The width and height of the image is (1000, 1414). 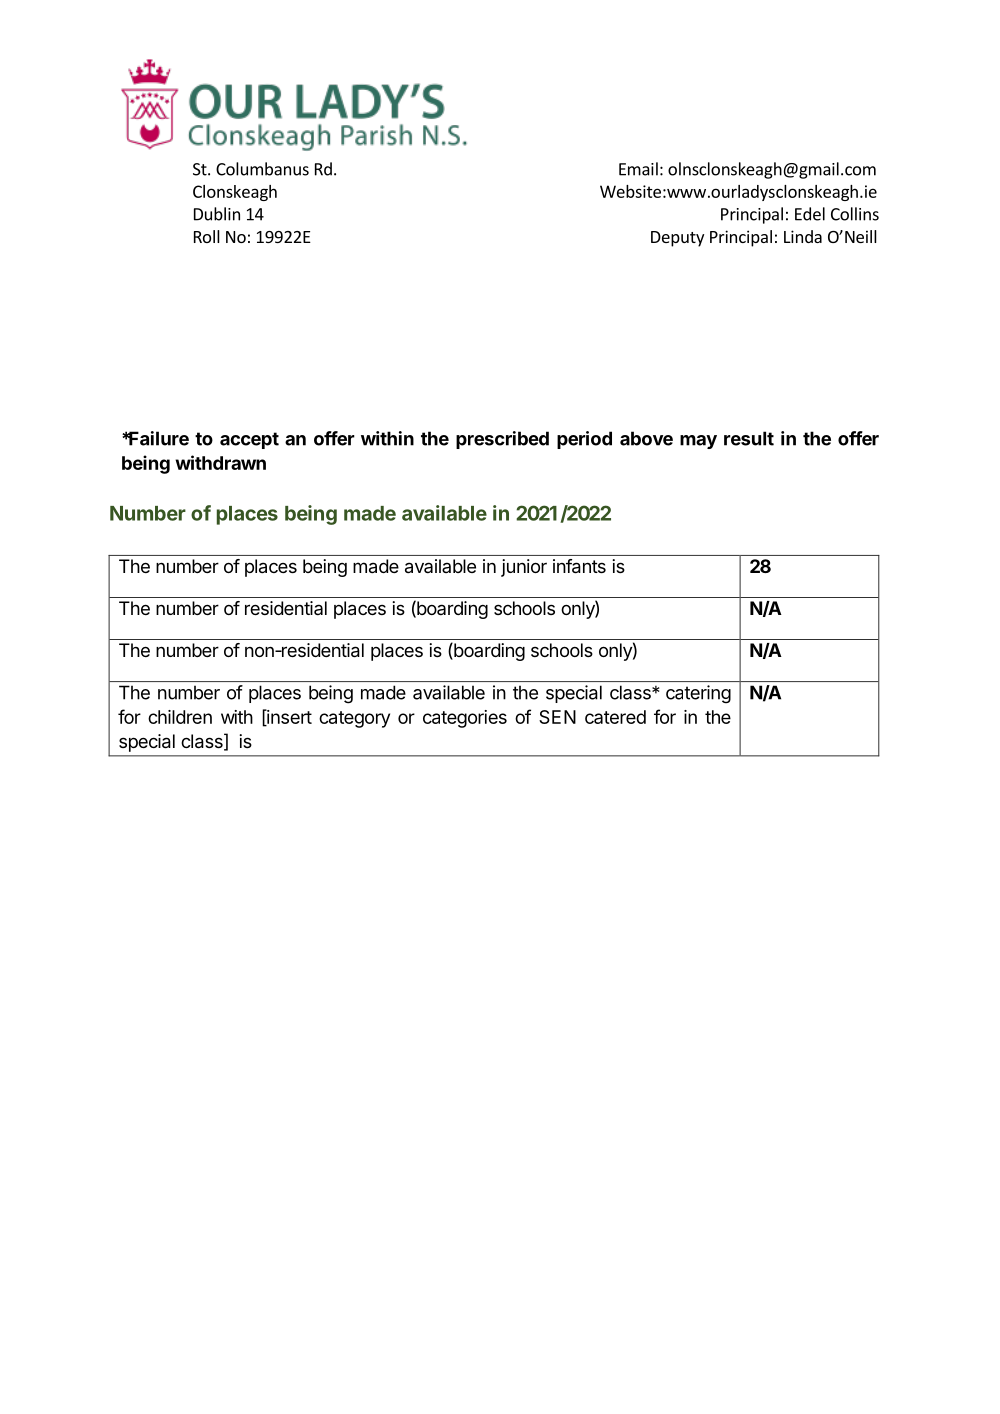 I want to click on result, so click(x=749, y=438).
